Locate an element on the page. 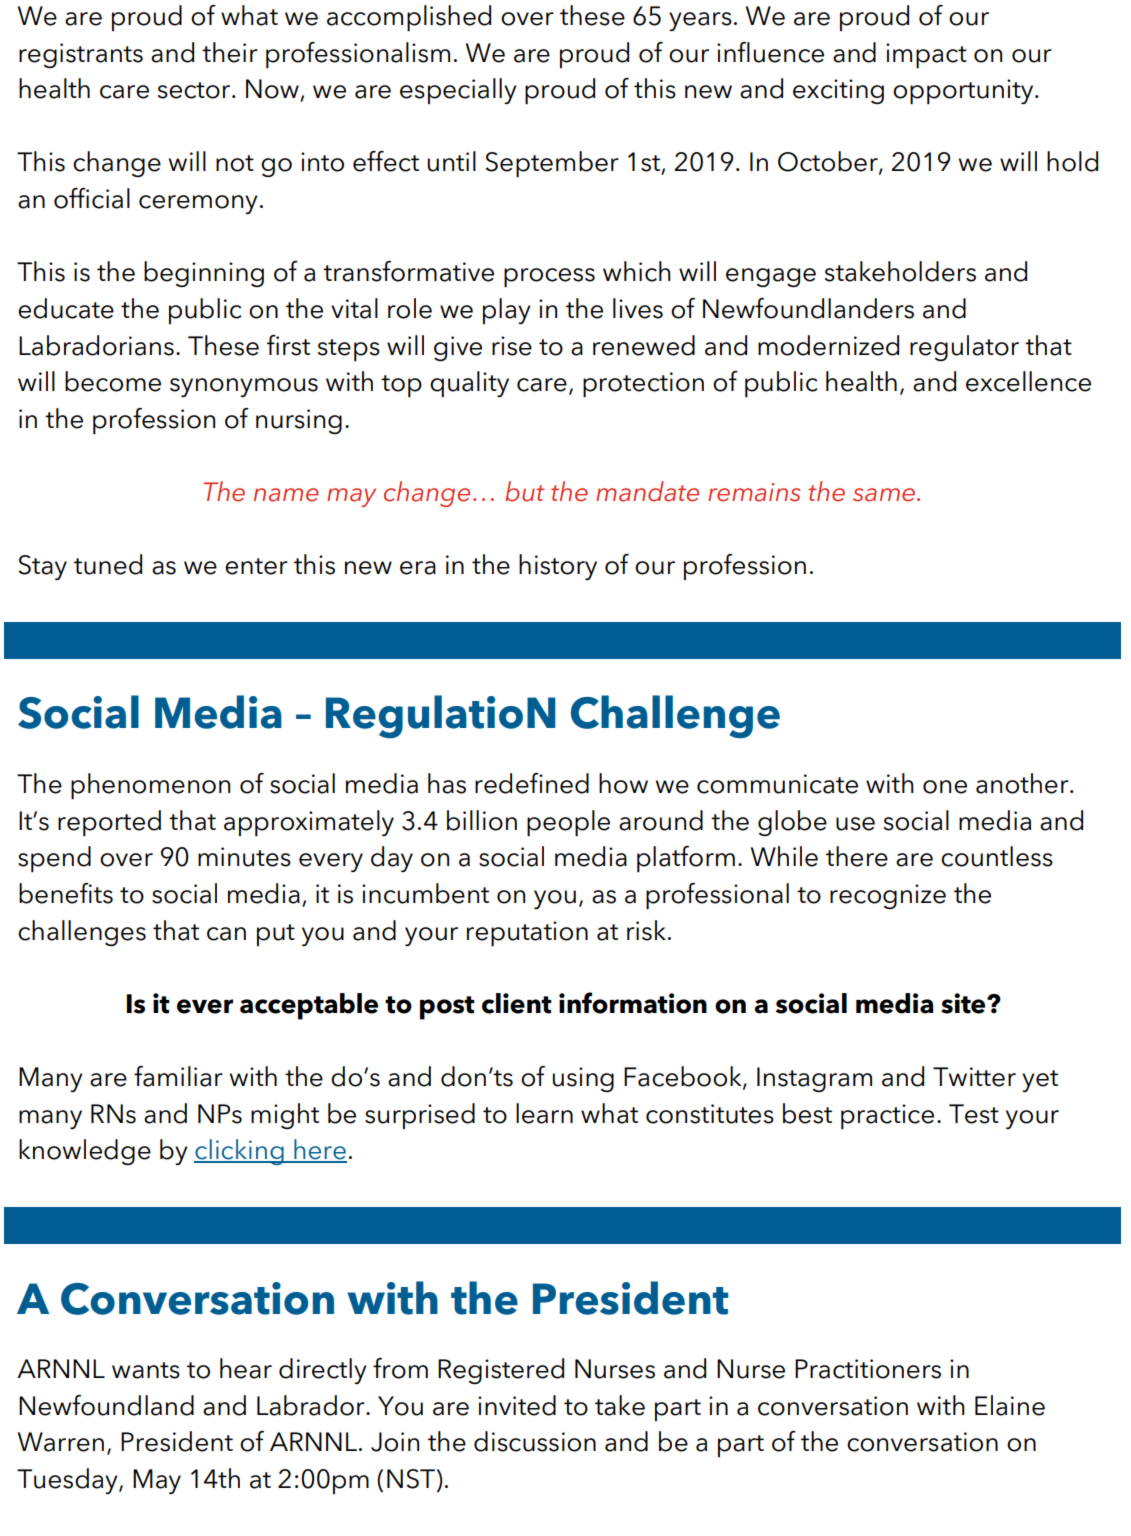  quality is located at coordinates (469, 384).
